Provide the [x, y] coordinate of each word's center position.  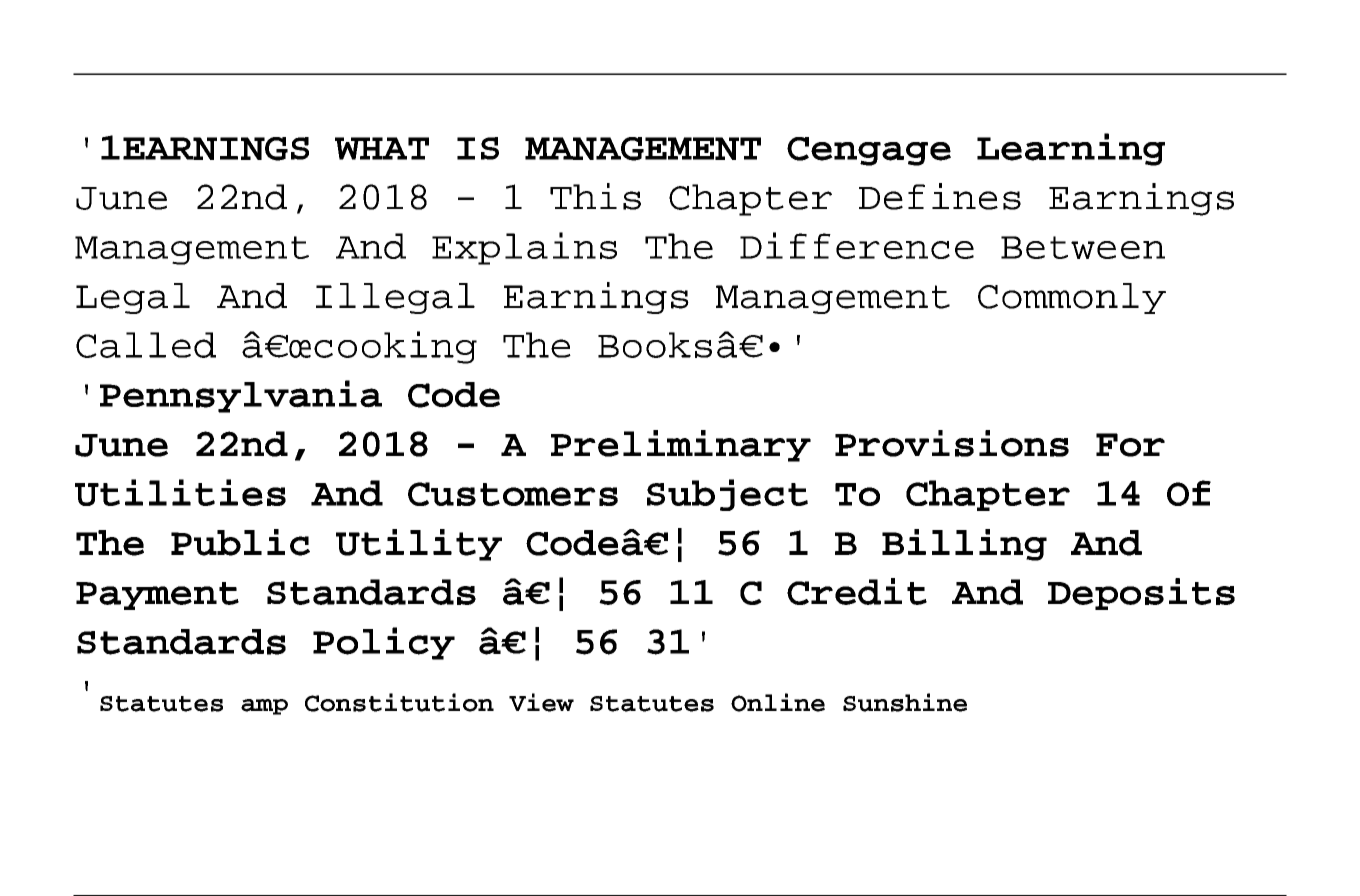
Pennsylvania [241, 396]
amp [264, 707]
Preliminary [681, 446]
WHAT [382, 148]
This [595, 196]
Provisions [952, 443]
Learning [1071, 149]
